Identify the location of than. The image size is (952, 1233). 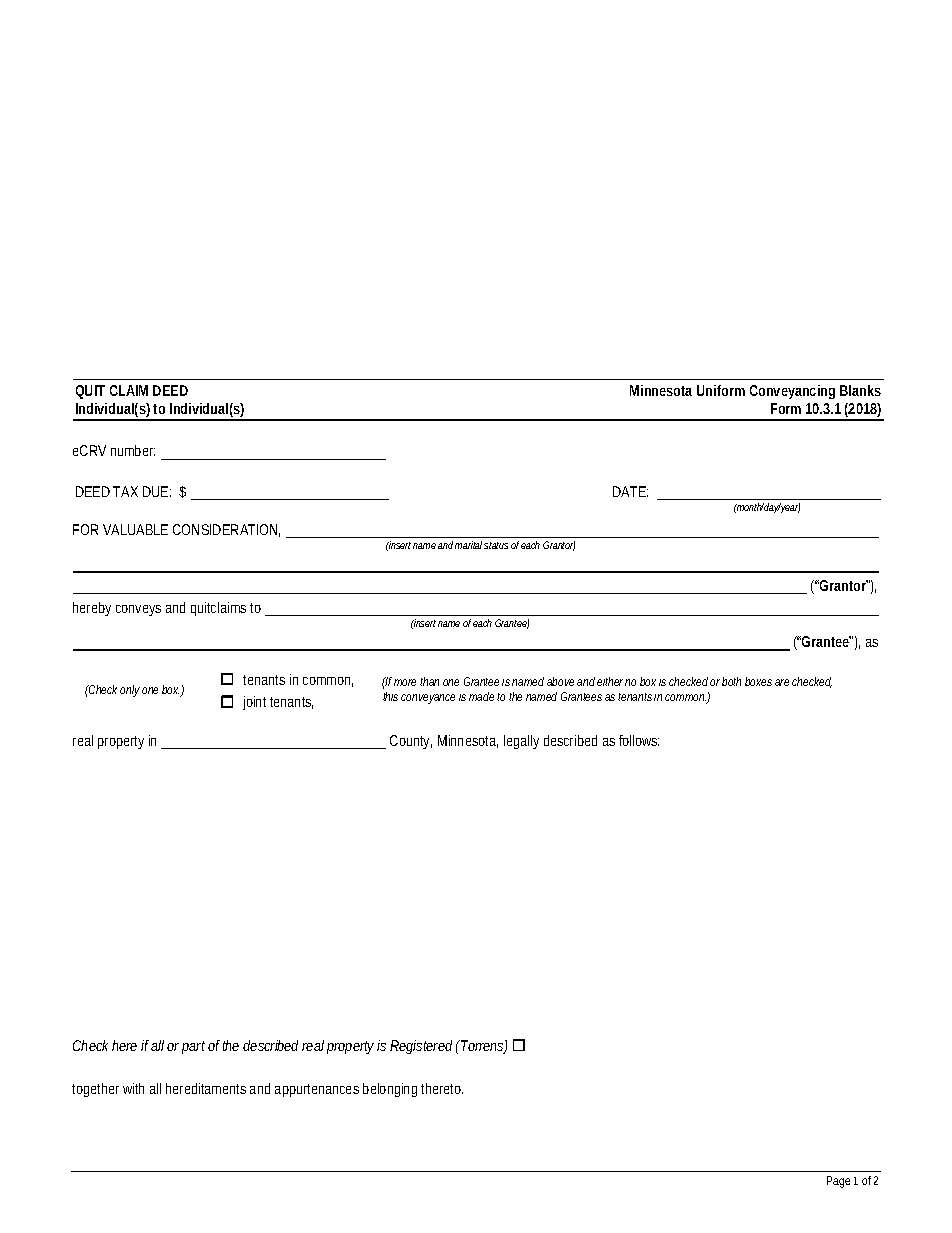
(429, 681).
